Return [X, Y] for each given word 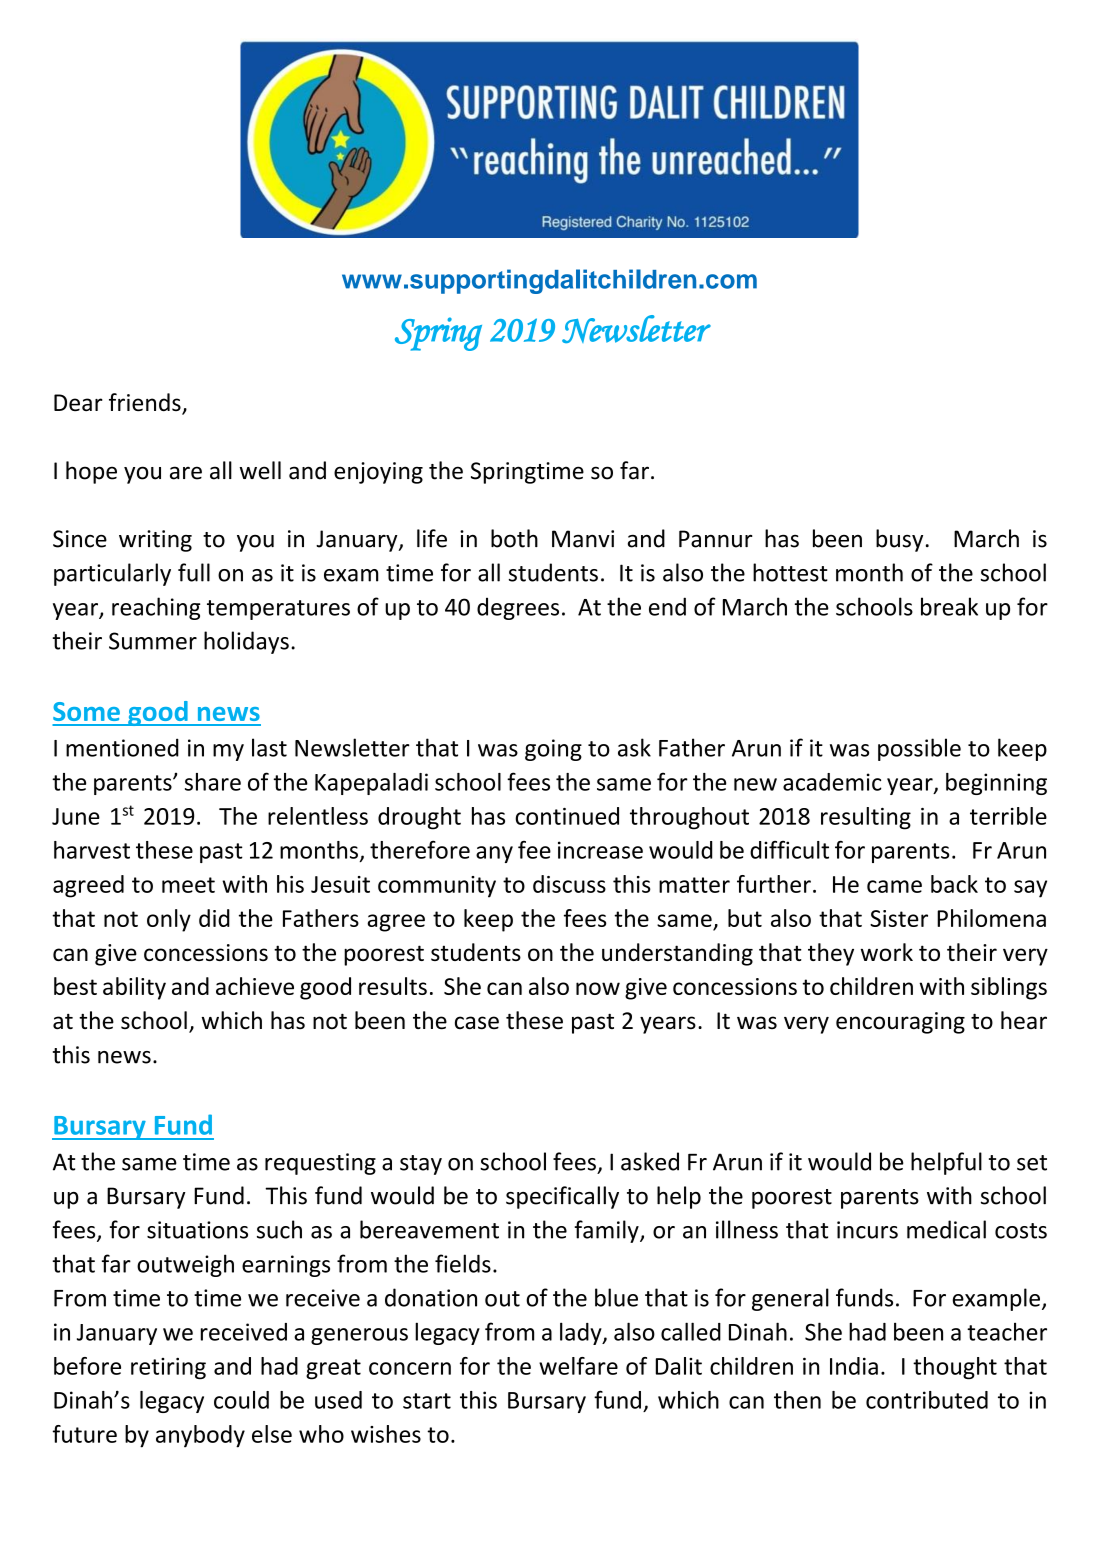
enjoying [378, 473]
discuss [569, 884]
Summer [153, 641]
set [1032, 1163]
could [241, 1400]
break [949, 606]
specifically [562, 1197]
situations [197, 1230]
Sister [899, 918]
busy [899, 540]
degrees [518, 609]
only [169, 920]
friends [146, 403]
